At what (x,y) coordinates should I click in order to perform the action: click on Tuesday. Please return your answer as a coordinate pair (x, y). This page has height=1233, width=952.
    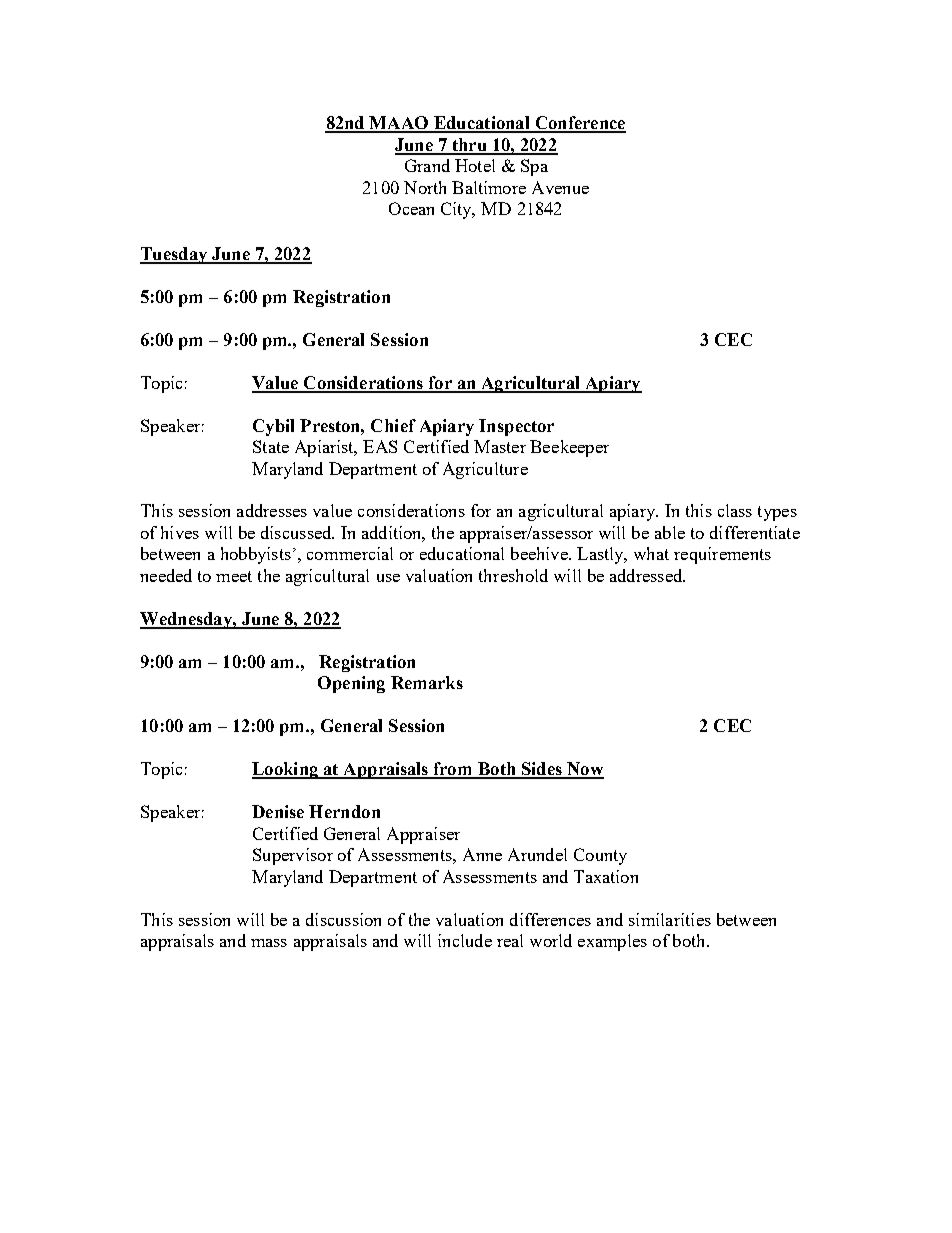
    Looking at the image, I should click on (175, 255).
